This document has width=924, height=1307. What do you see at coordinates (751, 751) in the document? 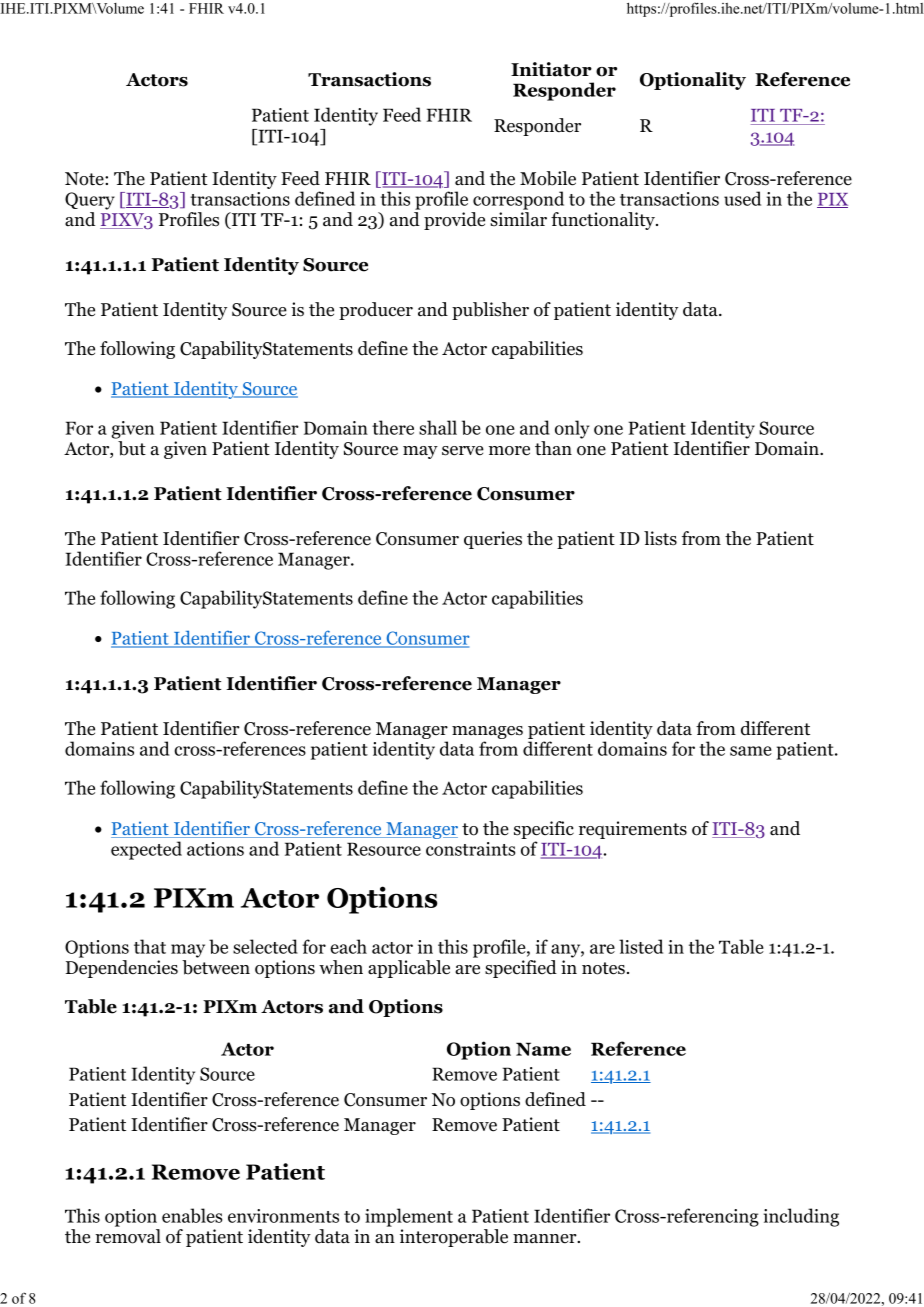
I see `same` at bounding box center [751, 751].
